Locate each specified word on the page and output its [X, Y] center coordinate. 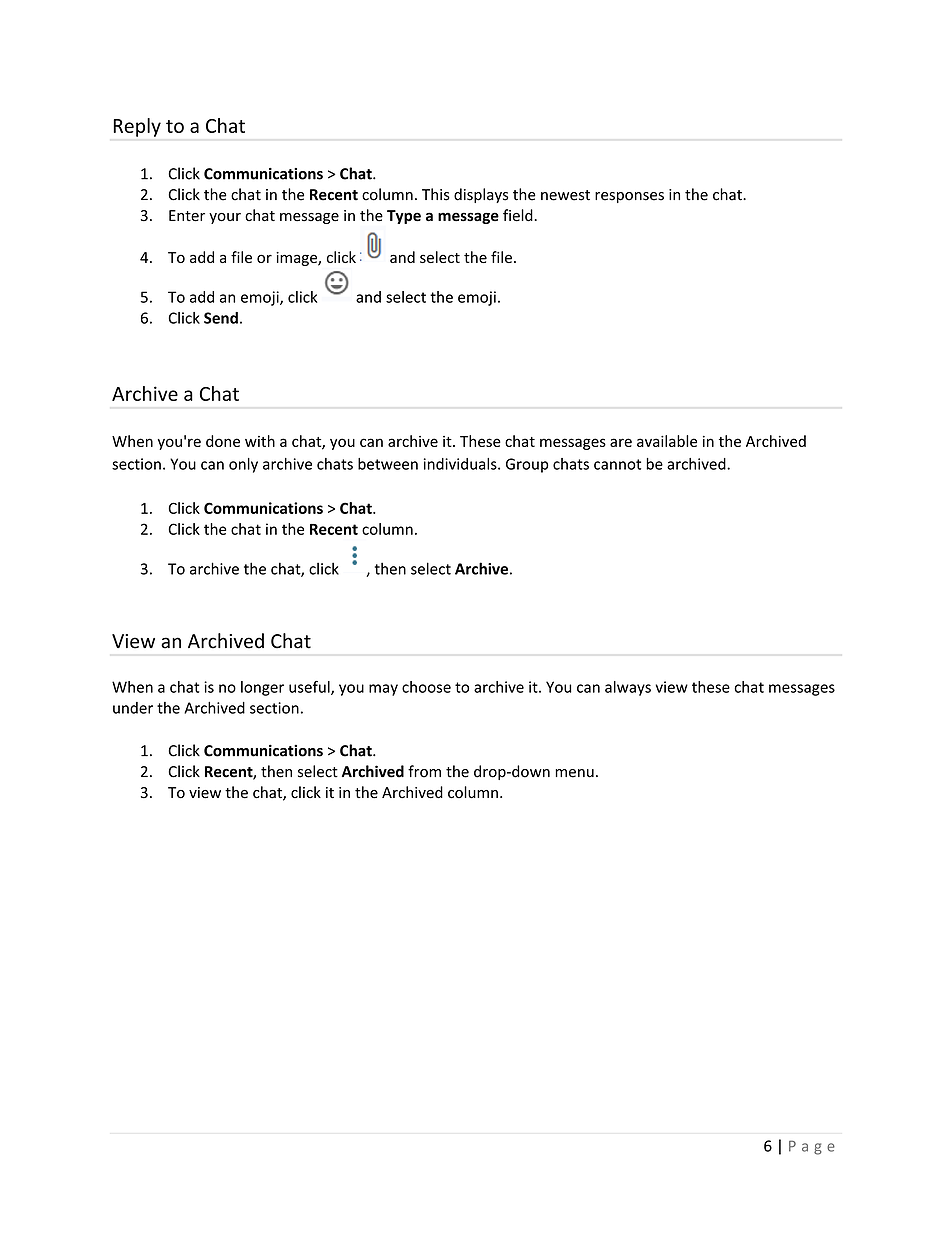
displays [481, 195]
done [223, 441]
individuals [461, 464]
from [424, 771]
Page [812, 1147]
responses [629, 197]
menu [574, 773]
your [225, 218]
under [133, 708]
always [628, 688]
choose [426, 687]
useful [310, 688]
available [667, 441]
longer [262, 688]
